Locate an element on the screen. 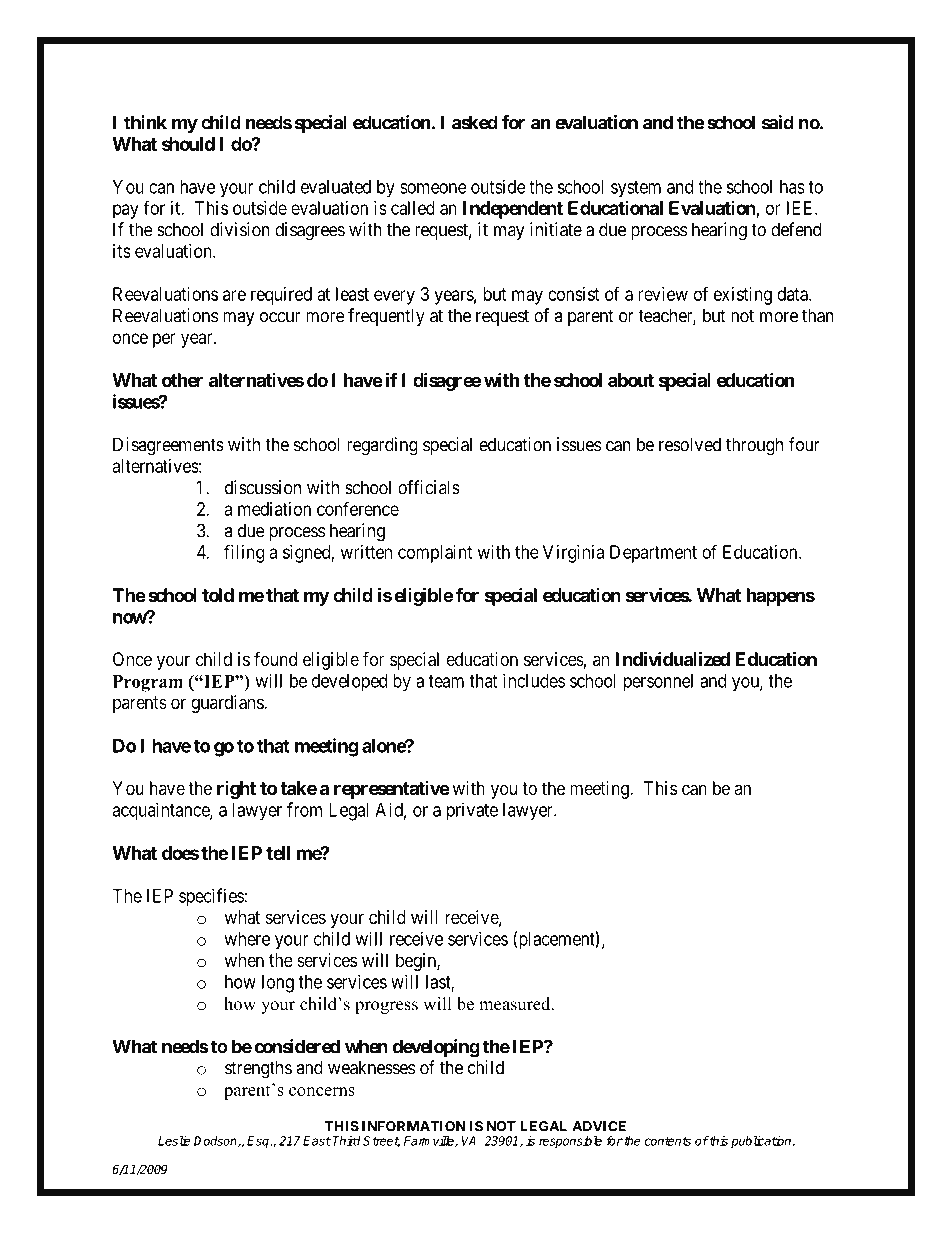  should is located at coordinates (188, 144).
